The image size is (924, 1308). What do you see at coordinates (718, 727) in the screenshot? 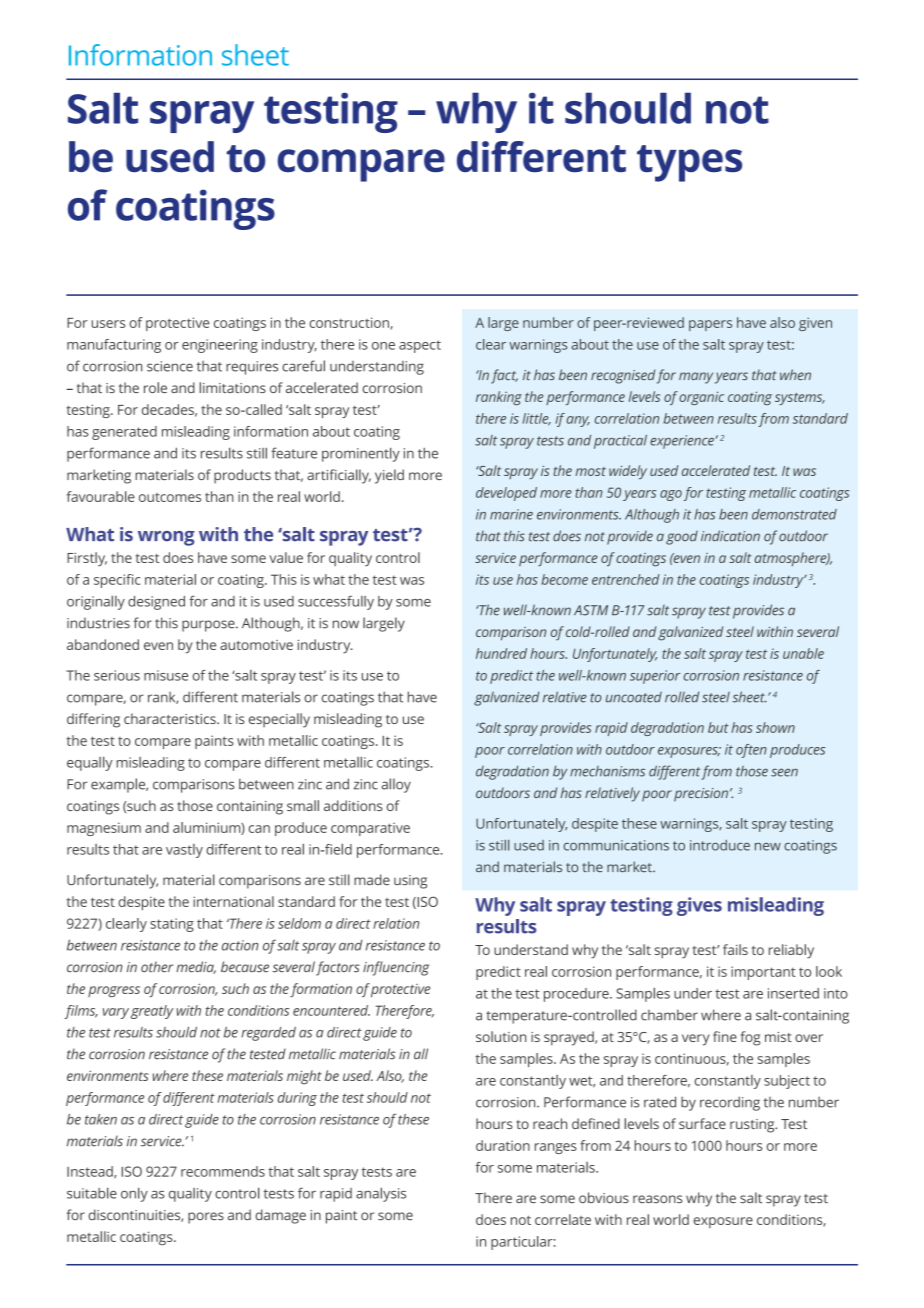
I see `but` at bounding box center [718, 727].
